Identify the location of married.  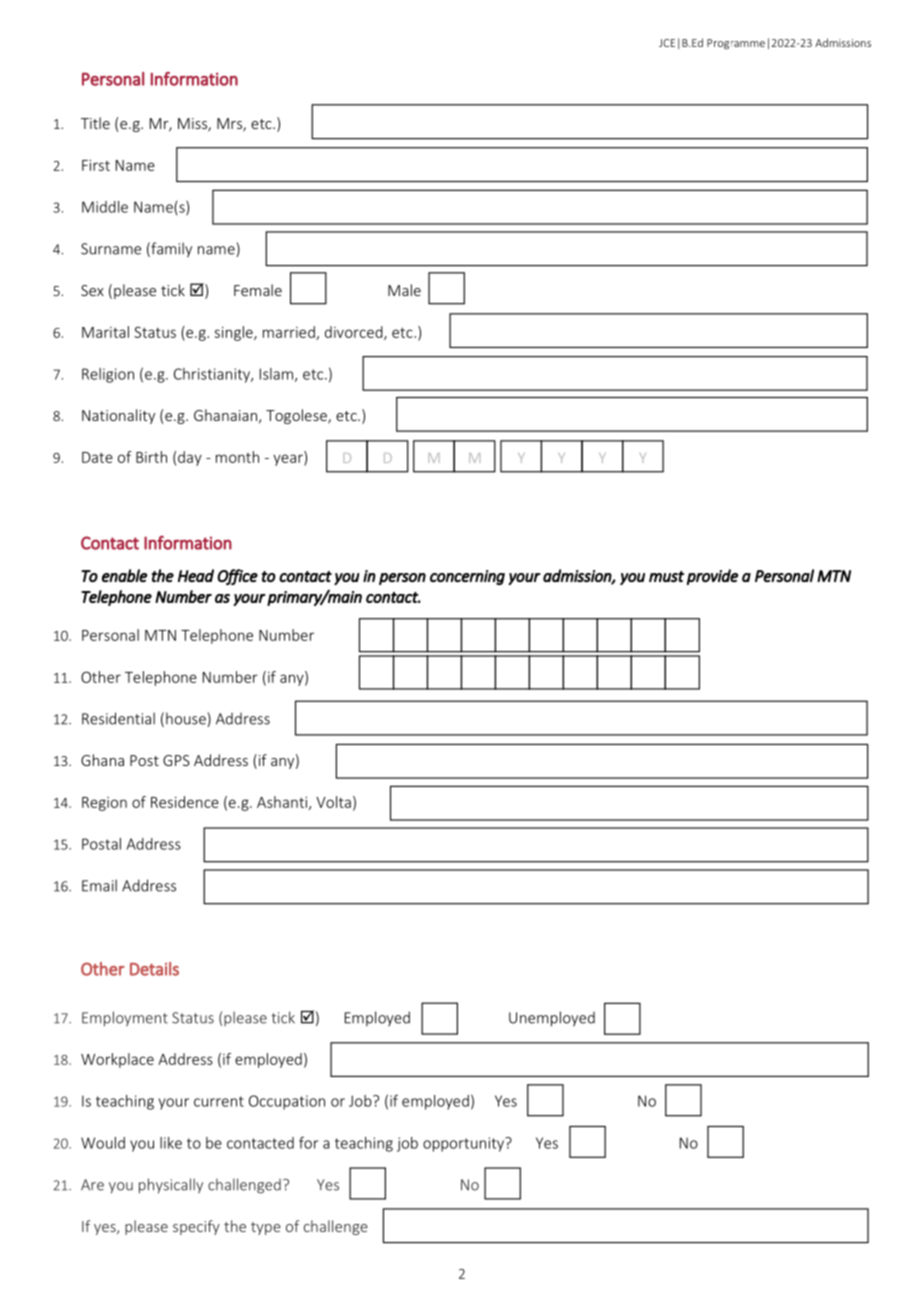
(290, 333).
